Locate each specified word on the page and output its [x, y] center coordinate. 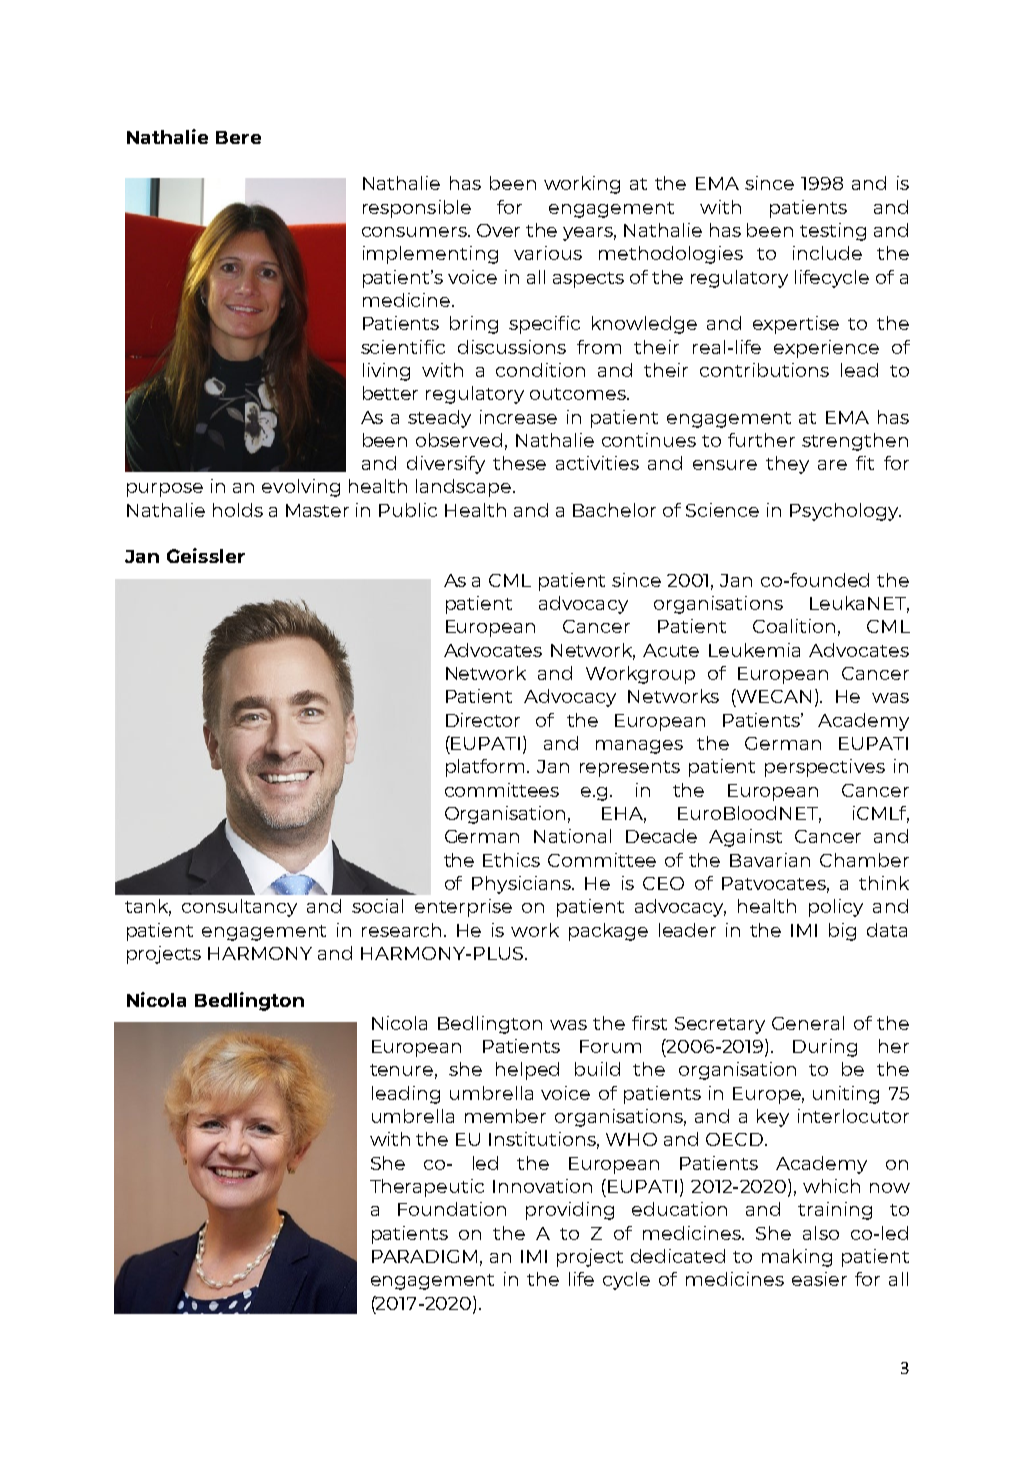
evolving [301, 488]
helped [527, 1071]
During [825, 1048]
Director [483, 720]
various [548, 253]
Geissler [206, 555]
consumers [416, 232]
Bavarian [770, 860]
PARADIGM [424, 1256]
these [519, 463]
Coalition [794, 626]
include [827, 253]
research [403, 930]
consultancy [239, 908]
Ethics [511, 860]
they [787, 465]
